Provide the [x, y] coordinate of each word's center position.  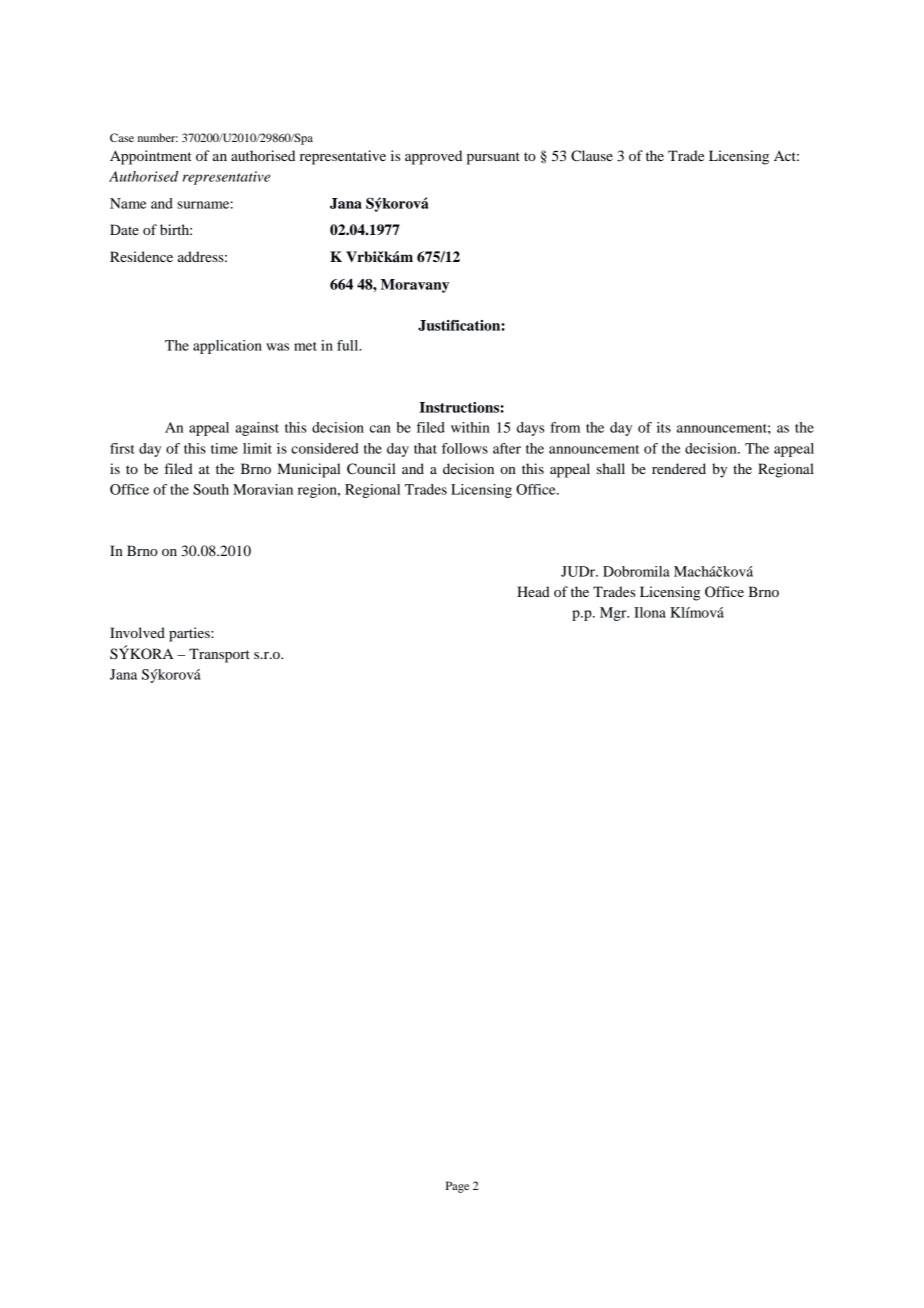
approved [433, 157]
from [565, 427]
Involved [137, 632]
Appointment [151, 157]
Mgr [614, 614]
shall [611, 468]
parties [190, 634]
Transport [219, 655]
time [224, 448]
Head [533, 591]
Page [457, 1187]
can [380, 429]
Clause [592, 156]
